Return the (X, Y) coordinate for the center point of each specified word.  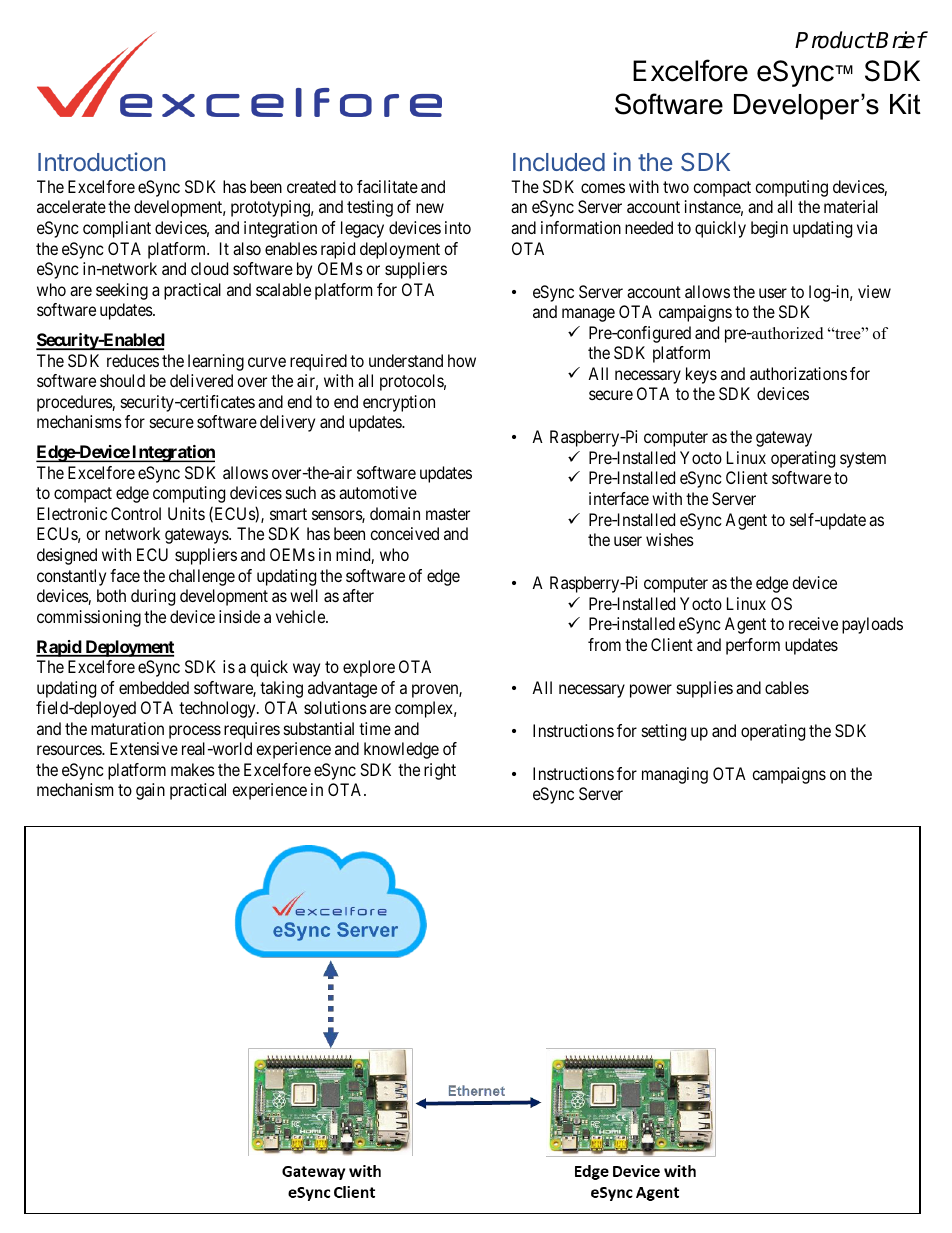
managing (675, 775)
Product (835, 40)
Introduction (101, 161)
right (440, 771)
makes (193, 769)
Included (559, 162)
